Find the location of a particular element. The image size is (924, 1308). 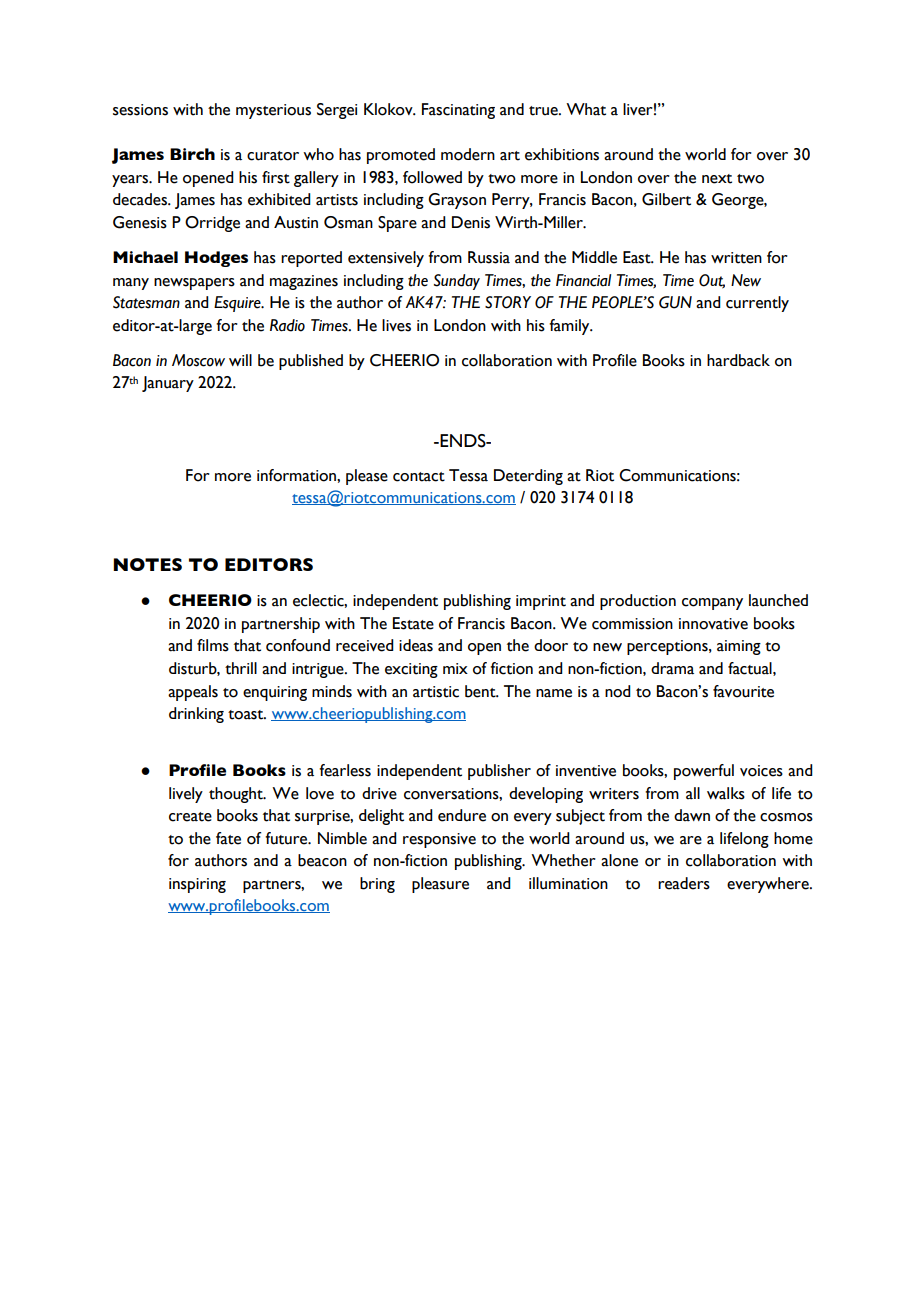

hardback is located at coordinates (738, 360).
